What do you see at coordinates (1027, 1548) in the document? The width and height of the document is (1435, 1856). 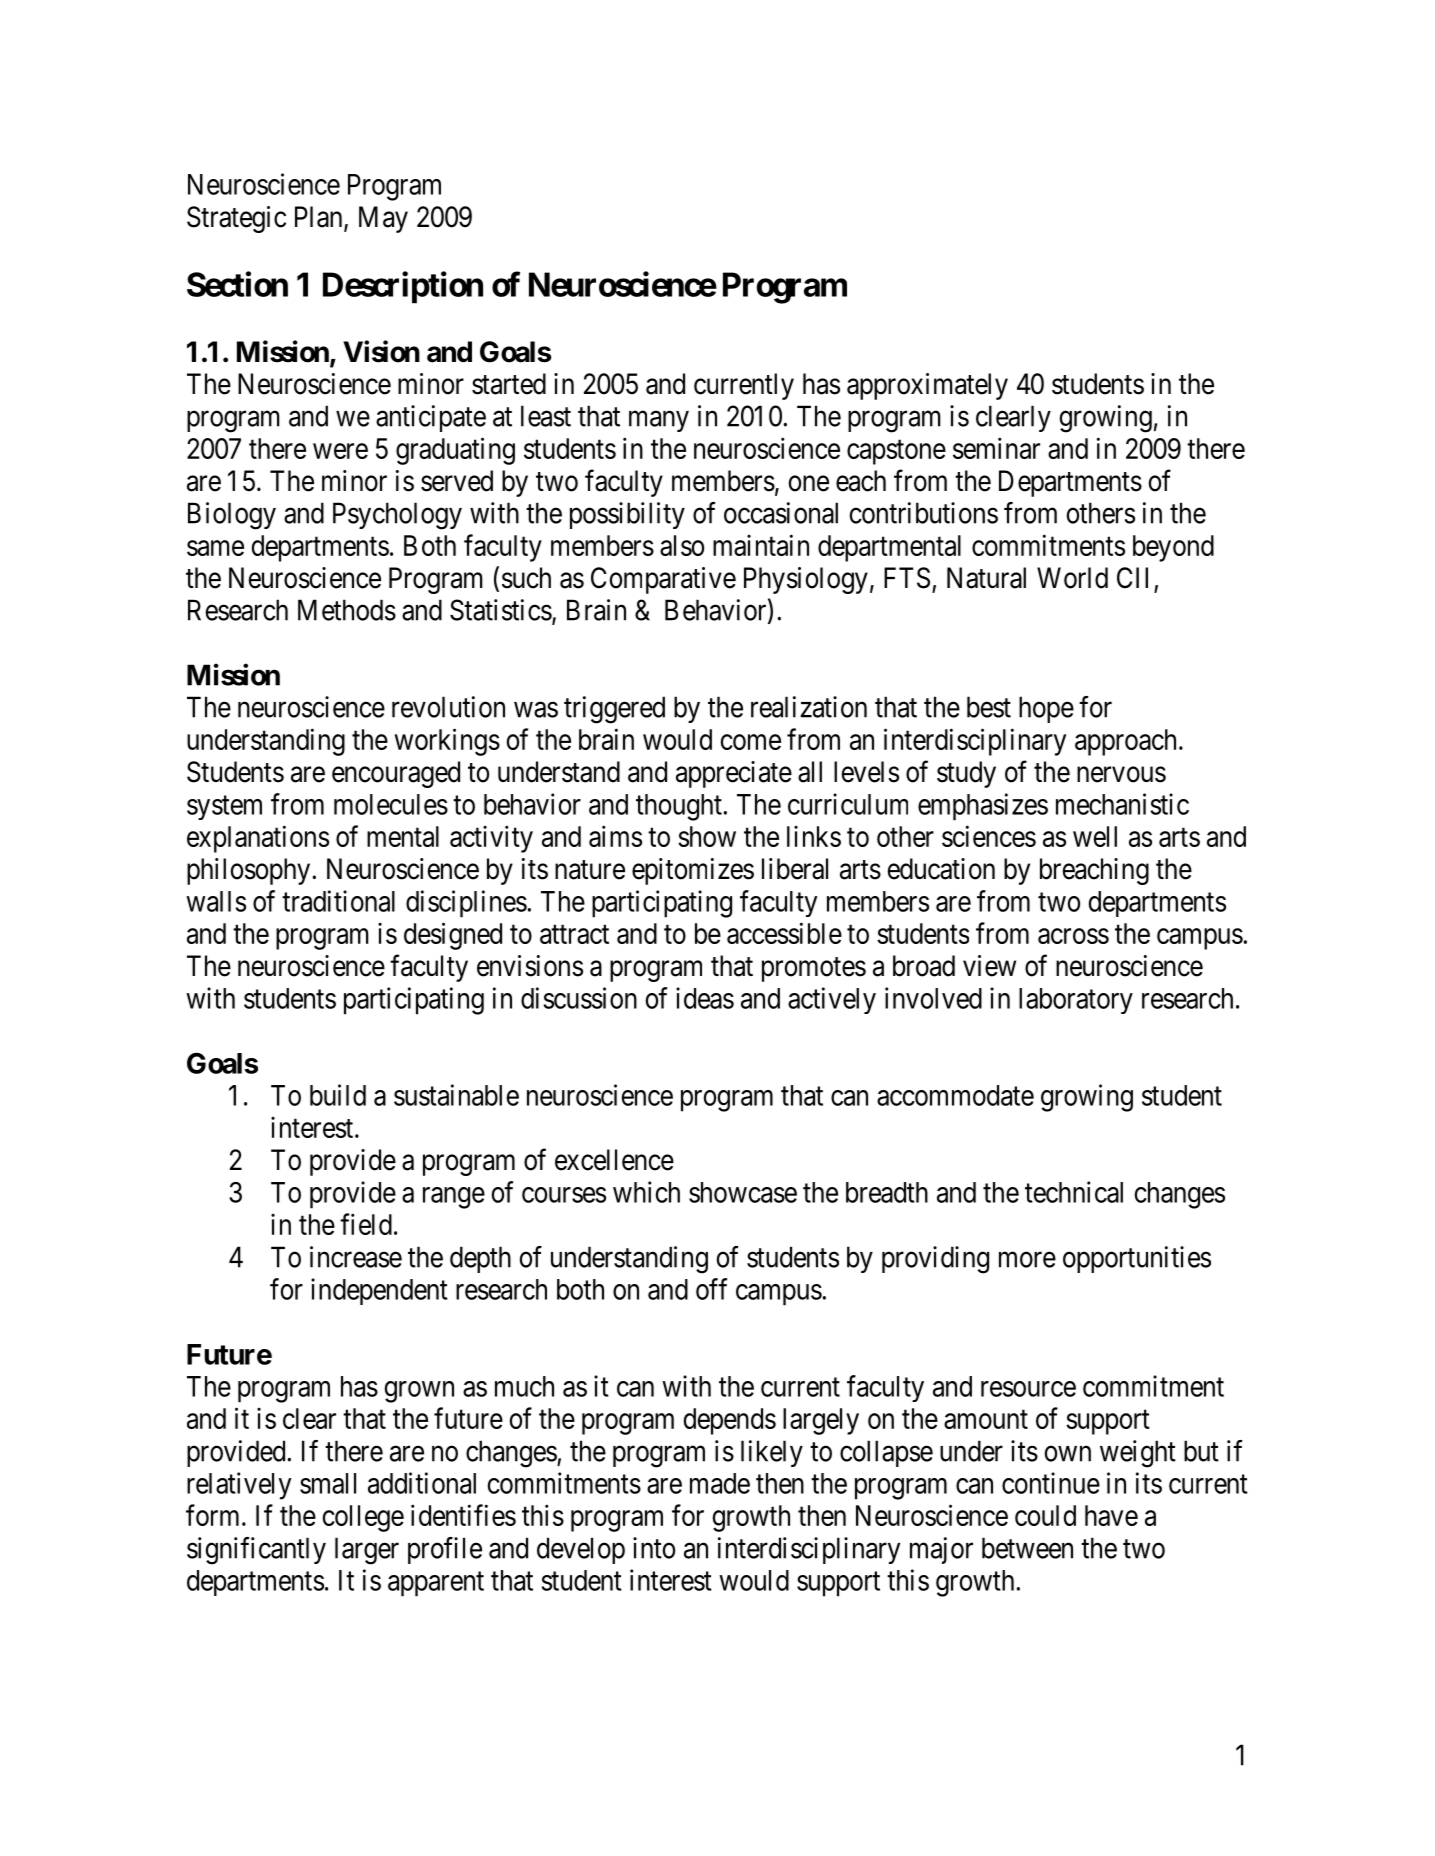 I see `between` at bounding box center [1027, 1548].
